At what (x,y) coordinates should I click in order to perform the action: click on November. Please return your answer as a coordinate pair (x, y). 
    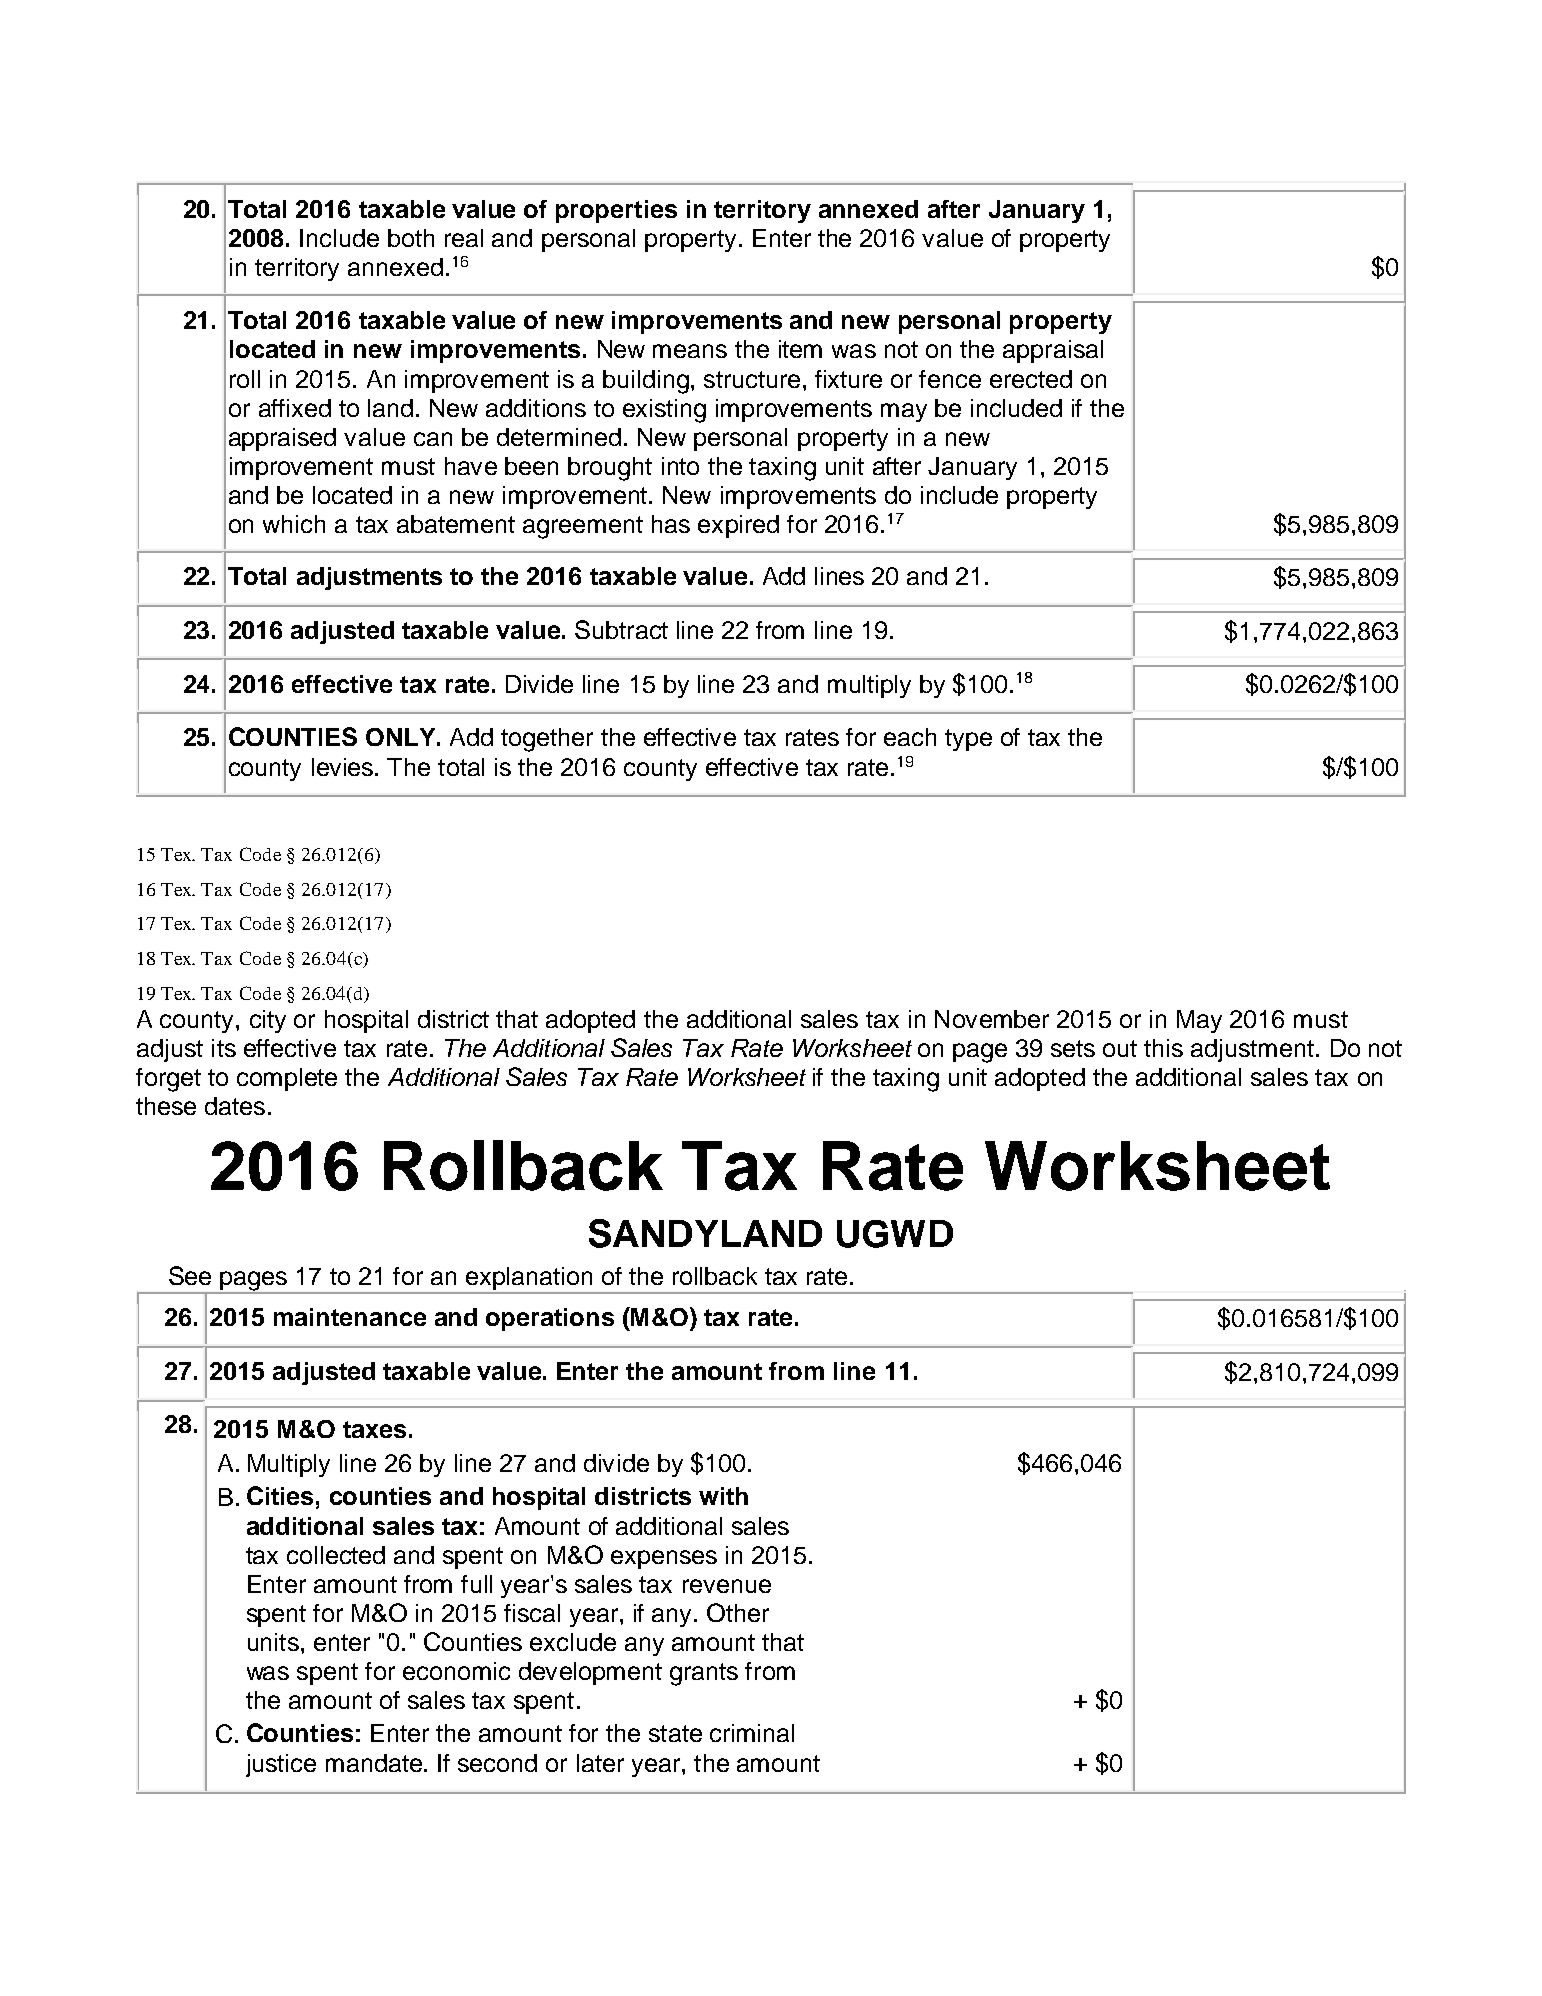
    Looking at the image, I should click on (992, 1019).
